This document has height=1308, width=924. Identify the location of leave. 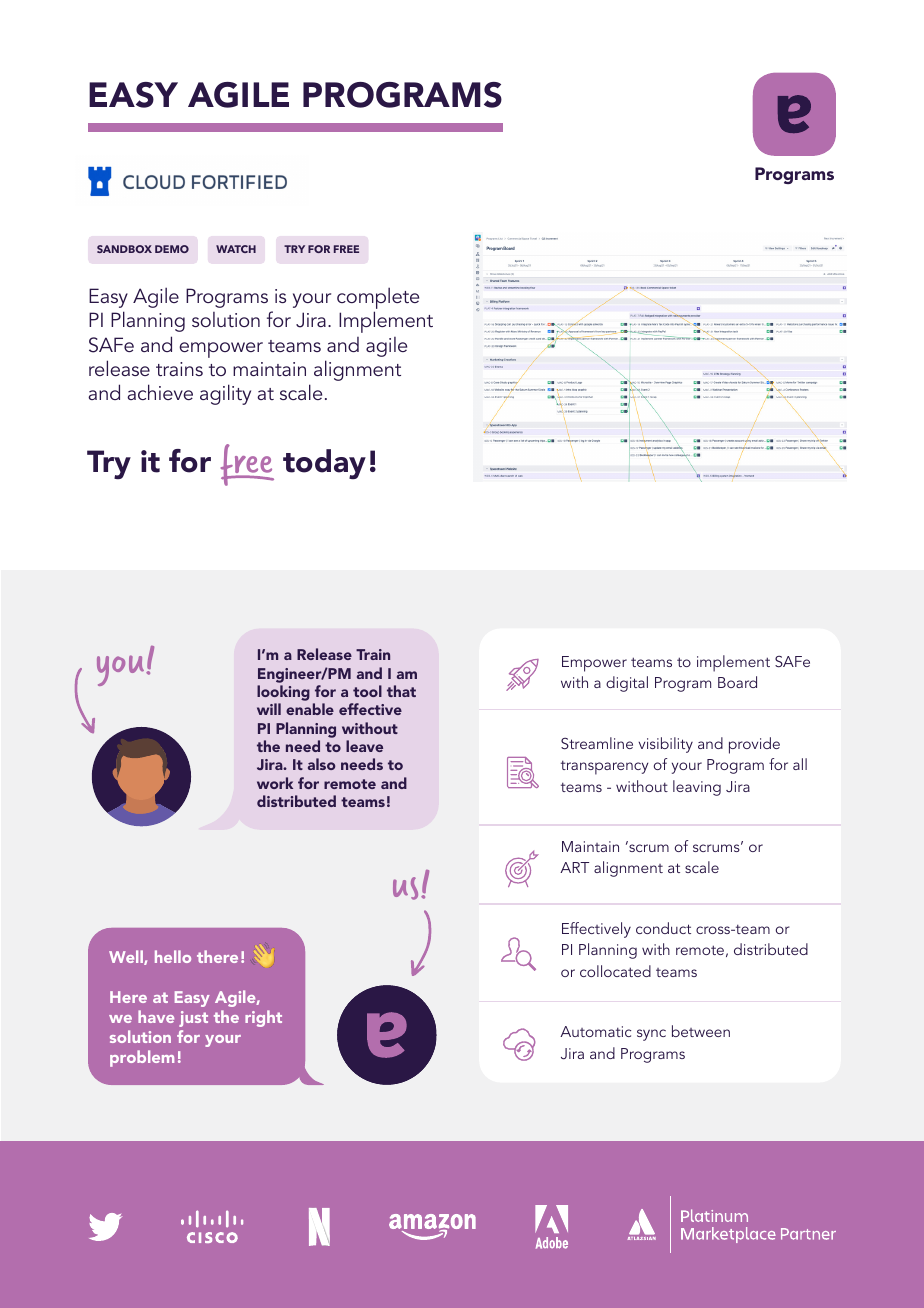
(364, 746).
